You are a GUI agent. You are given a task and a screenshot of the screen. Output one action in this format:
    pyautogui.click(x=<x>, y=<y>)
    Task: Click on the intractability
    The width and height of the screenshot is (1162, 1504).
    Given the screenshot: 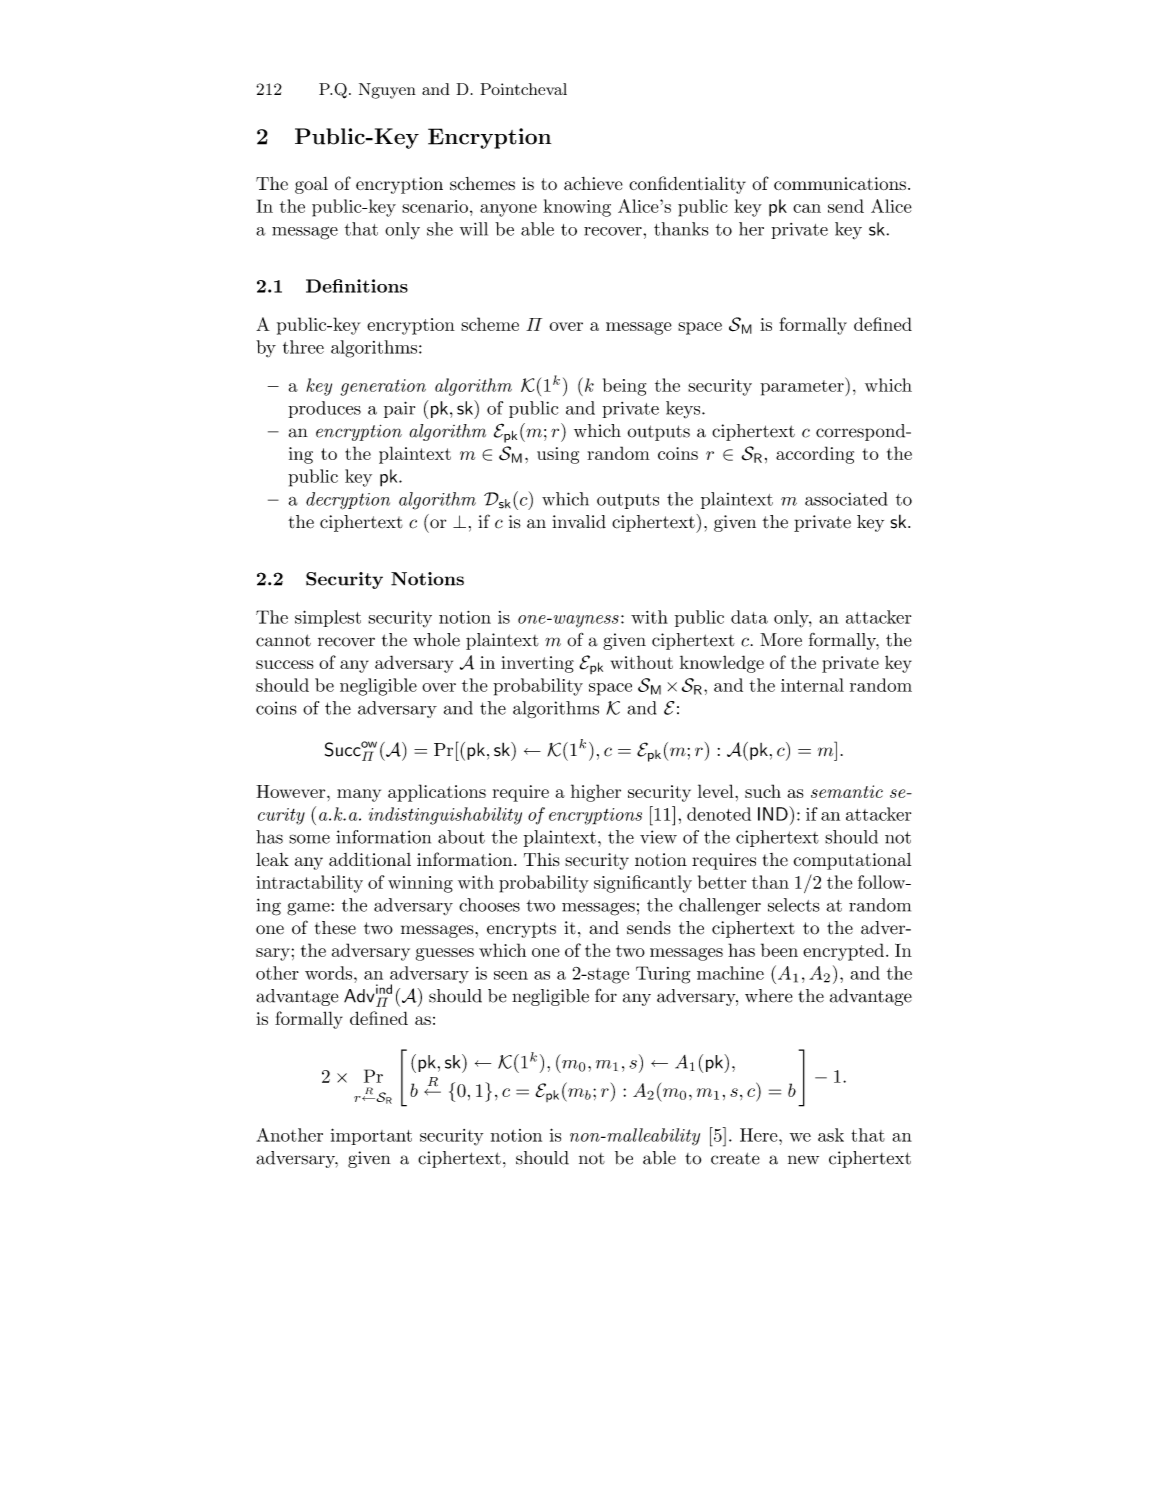 What is the action you would take?
    pyautogui.click(x=309, y=884)
